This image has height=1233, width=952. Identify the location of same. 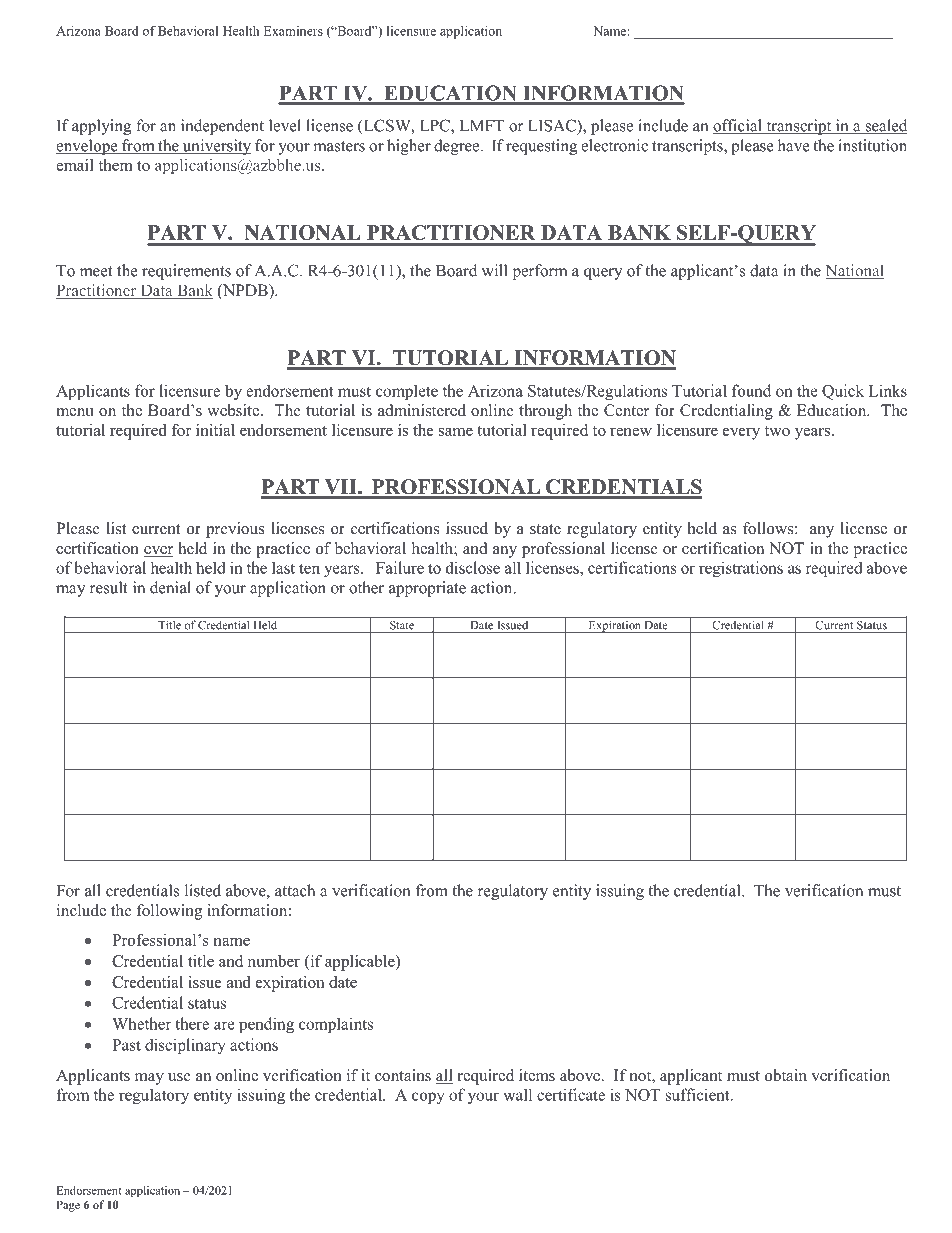
(456, 432).
